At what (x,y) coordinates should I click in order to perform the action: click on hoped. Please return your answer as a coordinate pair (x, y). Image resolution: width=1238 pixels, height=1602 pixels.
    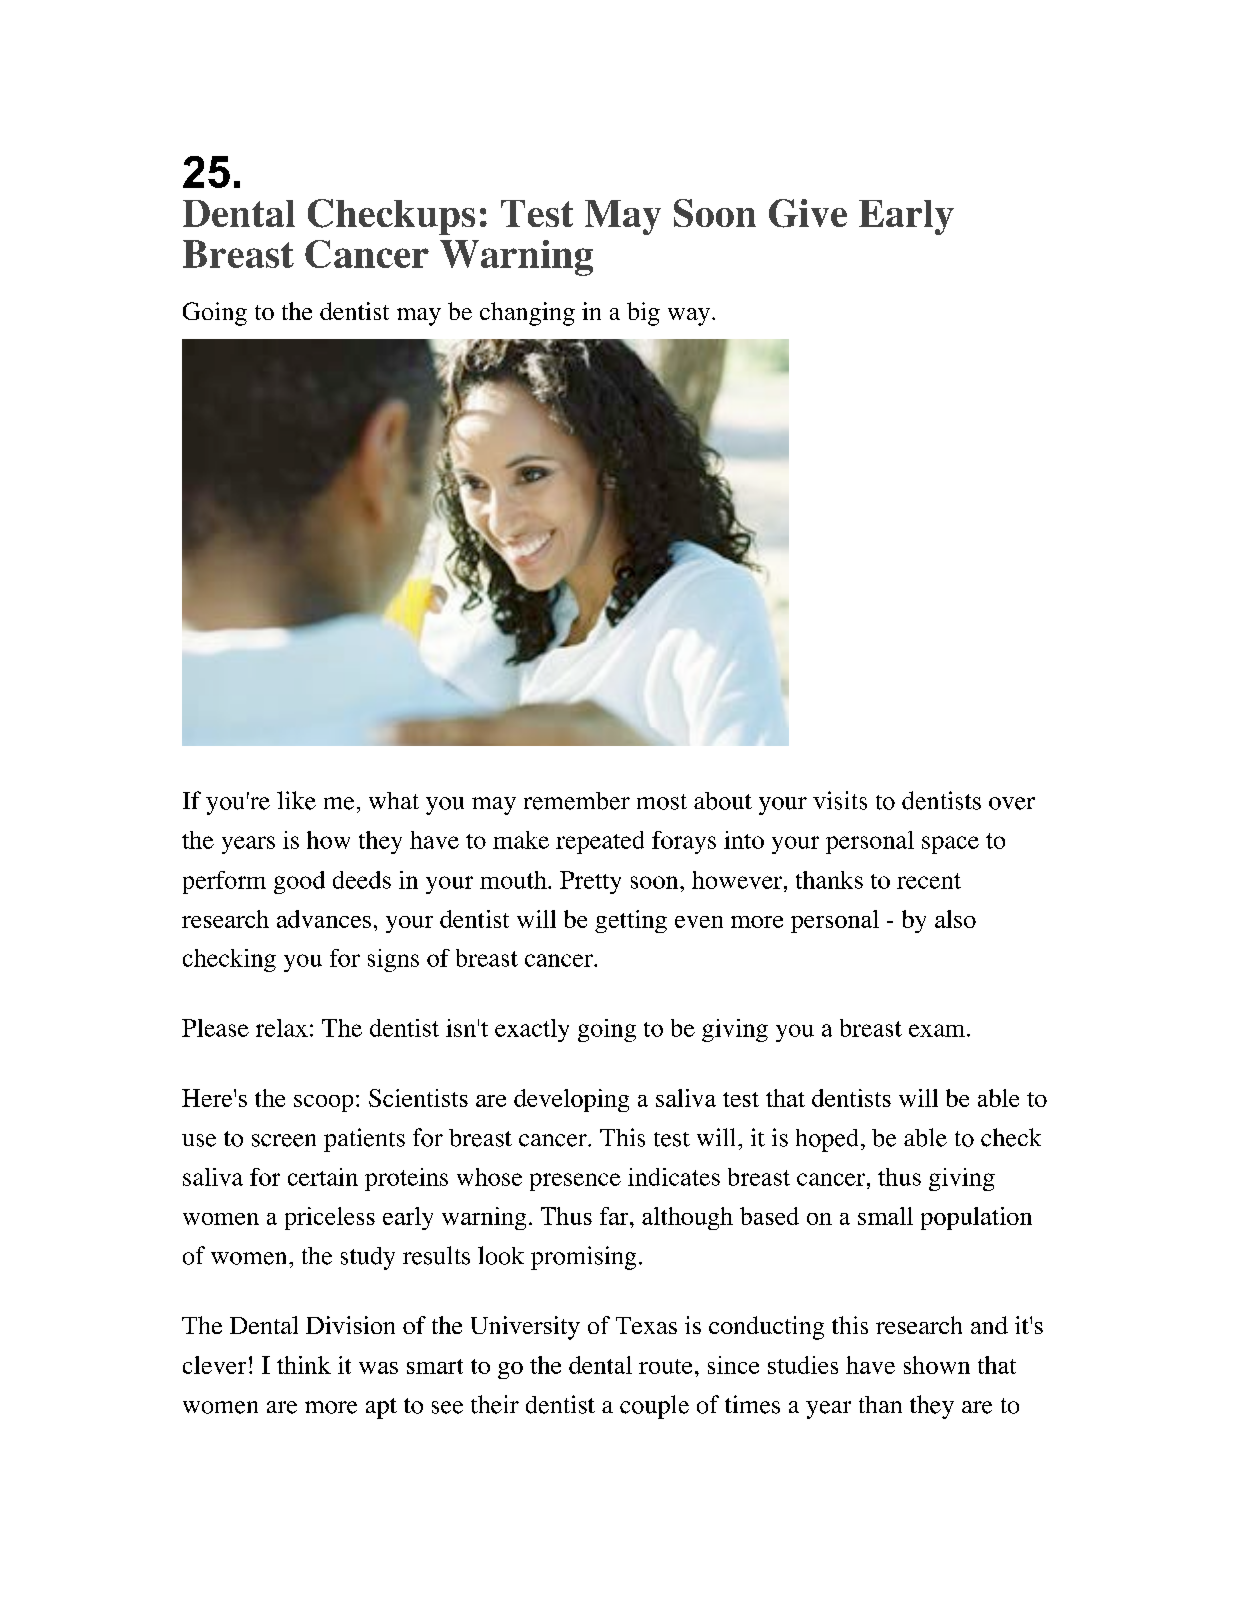
    Looking at the image, I should click on (827, 1140).
